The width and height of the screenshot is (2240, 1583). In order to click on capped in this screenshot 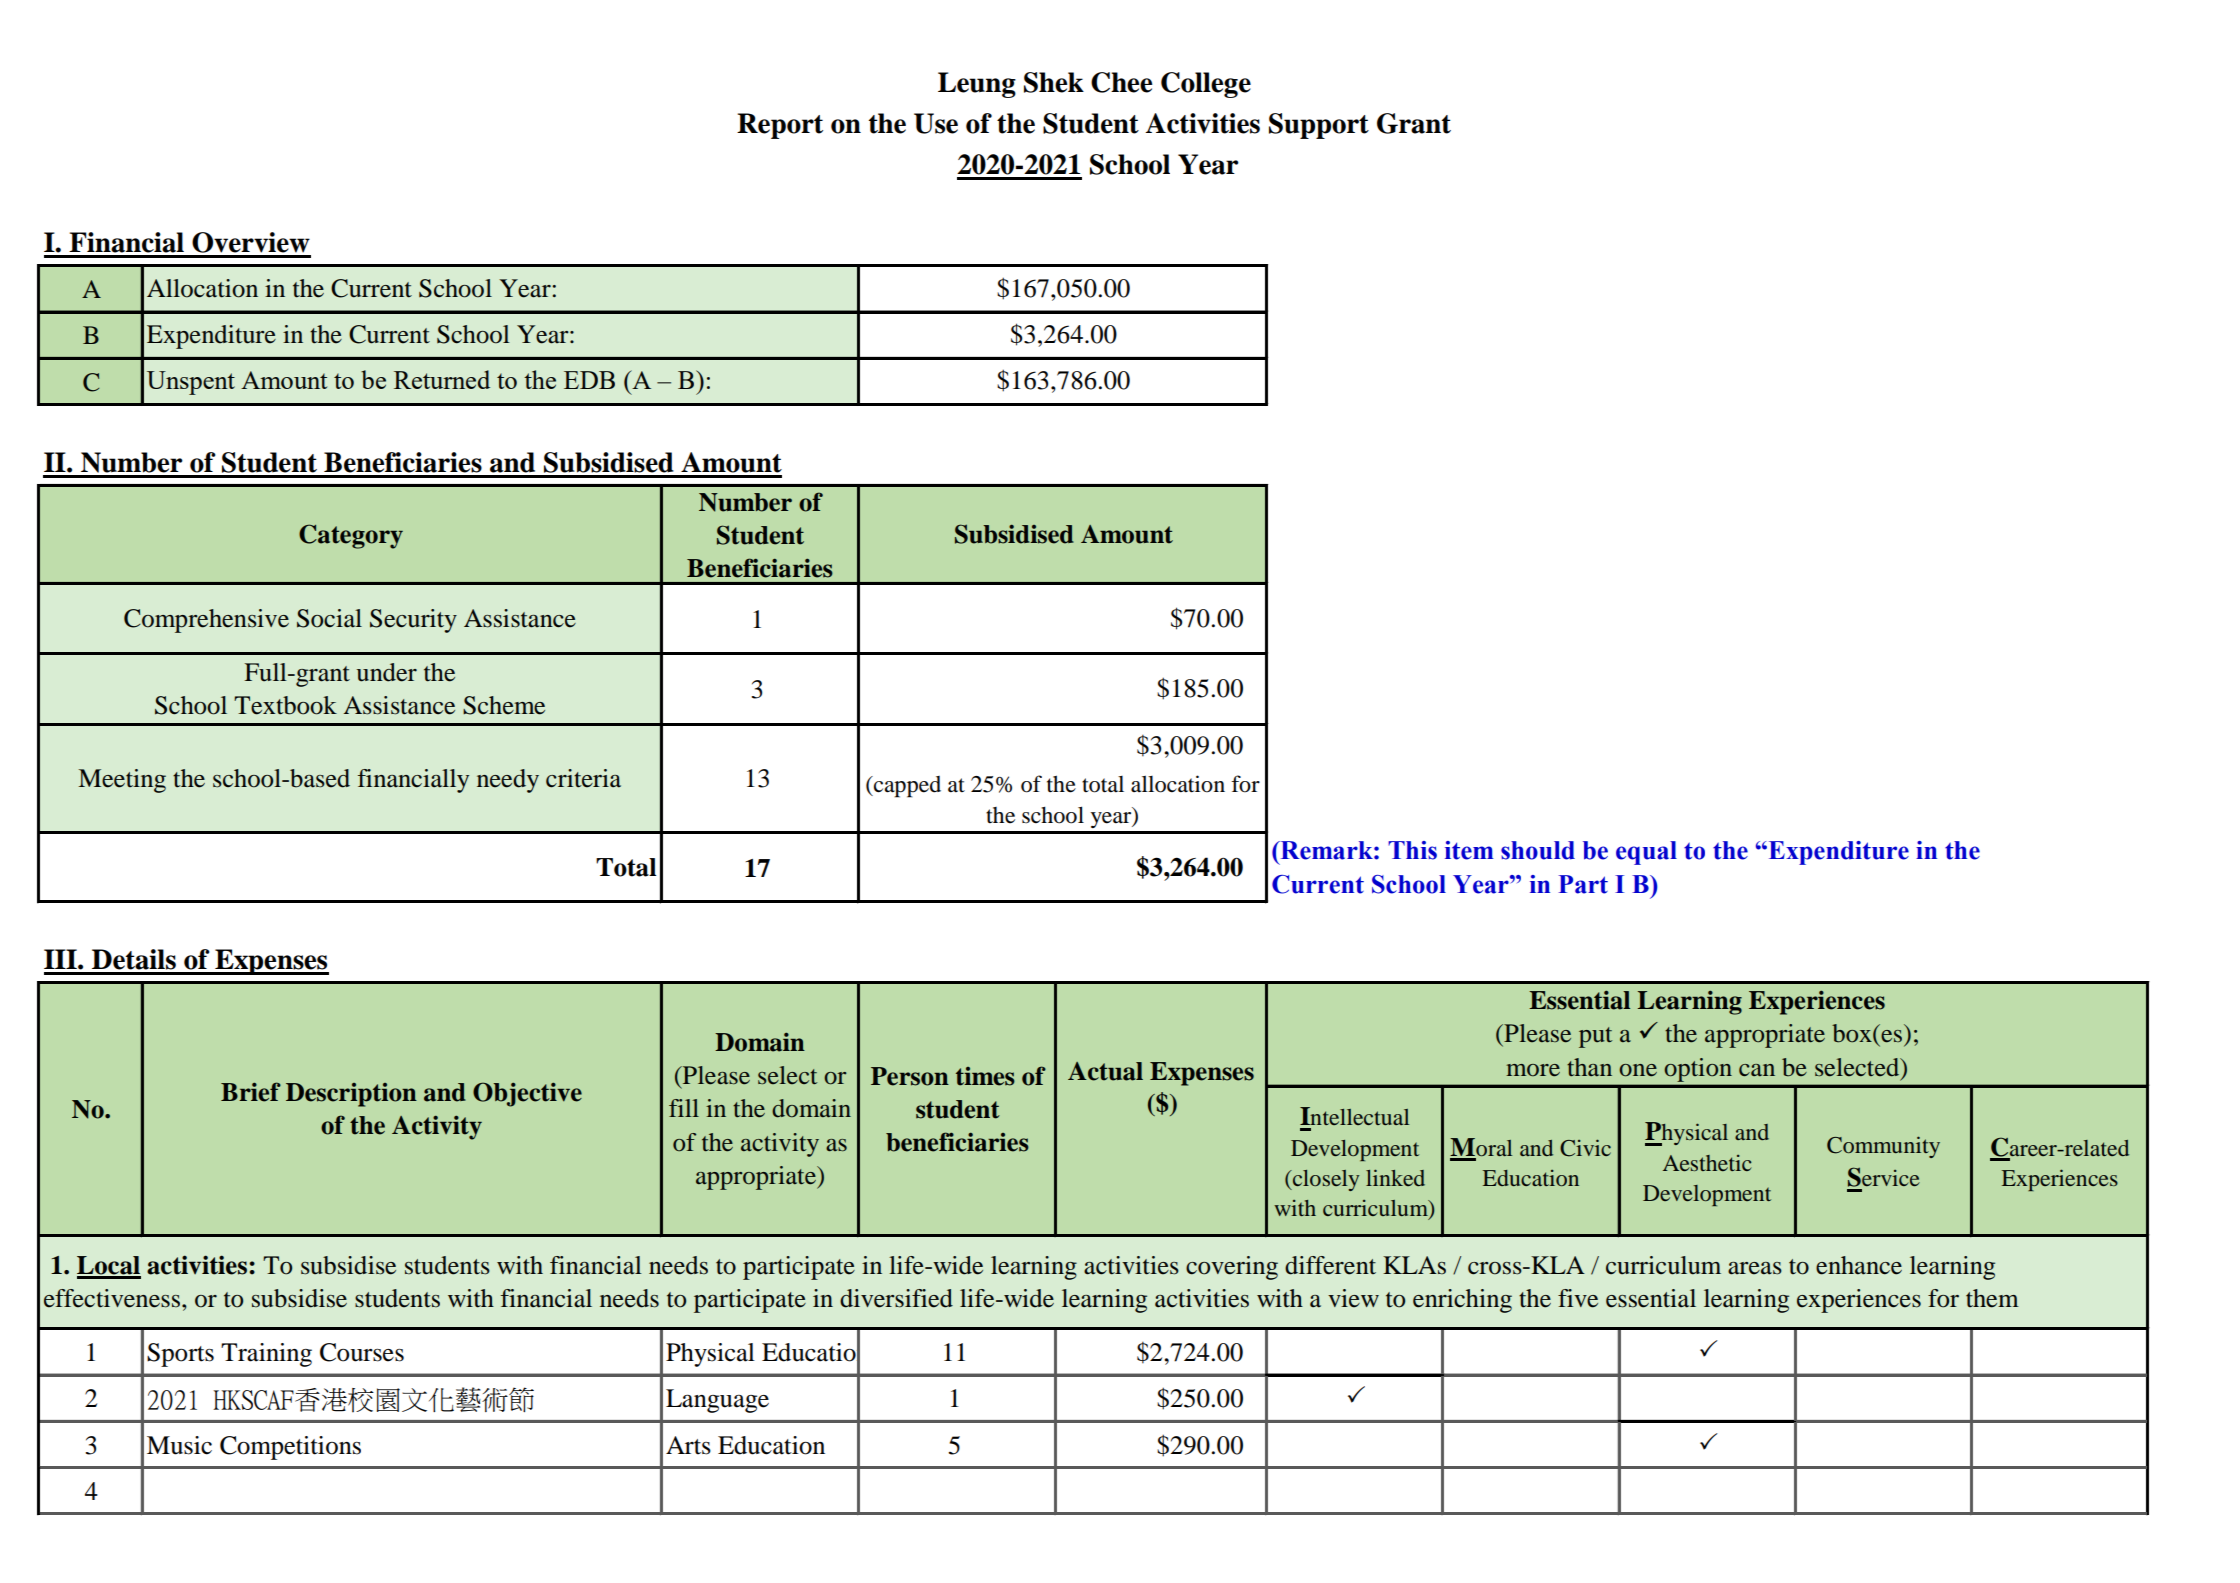, I will do `click(906, 787)`.
